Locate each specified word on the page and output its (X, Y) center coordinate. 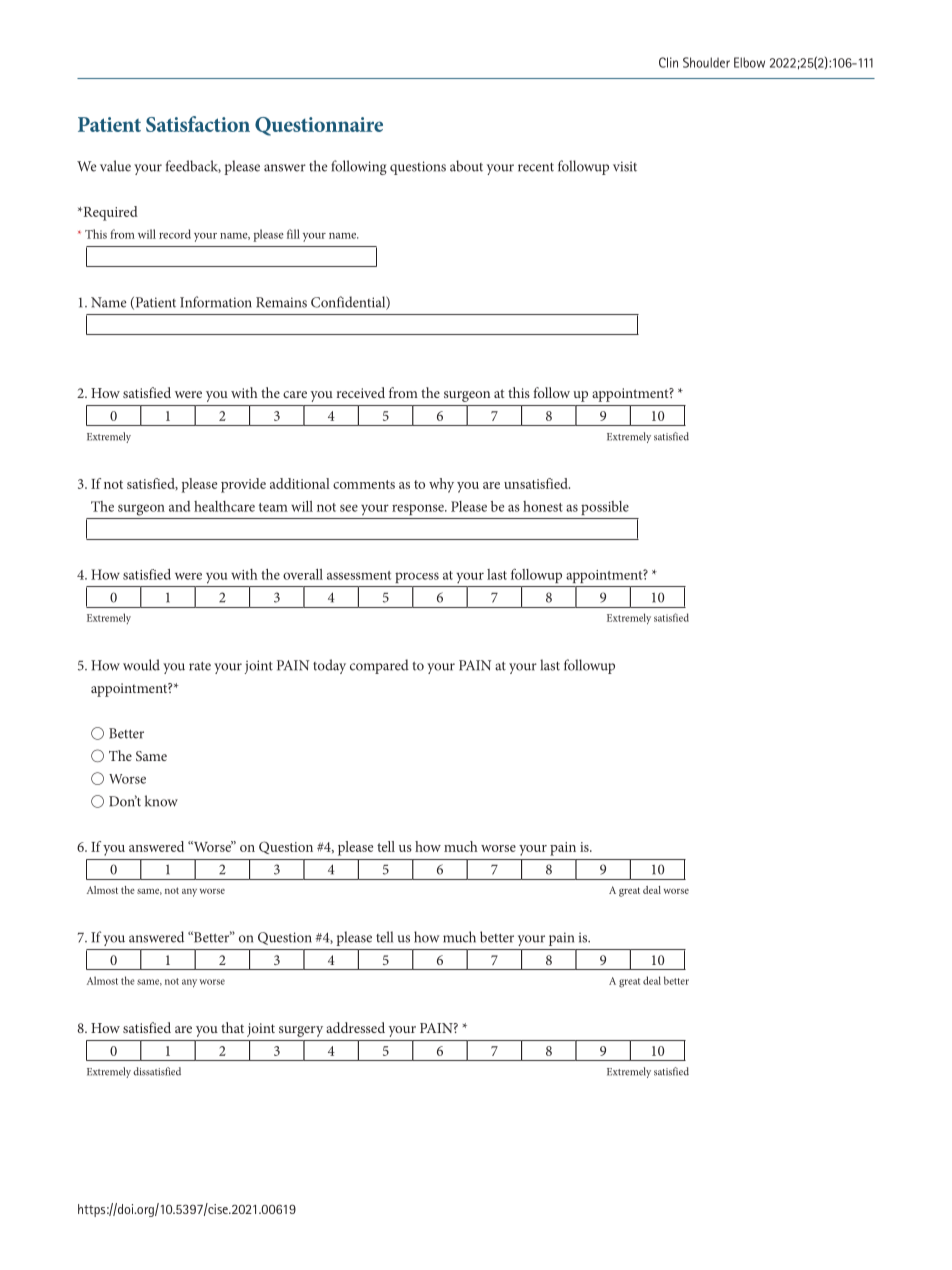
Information (216, 302)
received (361, 392)
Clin (668, 62)
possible (605, 508)
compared (379, 666)
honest (543, 506)
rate (200, 666)
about (466, 166)
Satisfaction (198, 124)
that (232, 1027)
